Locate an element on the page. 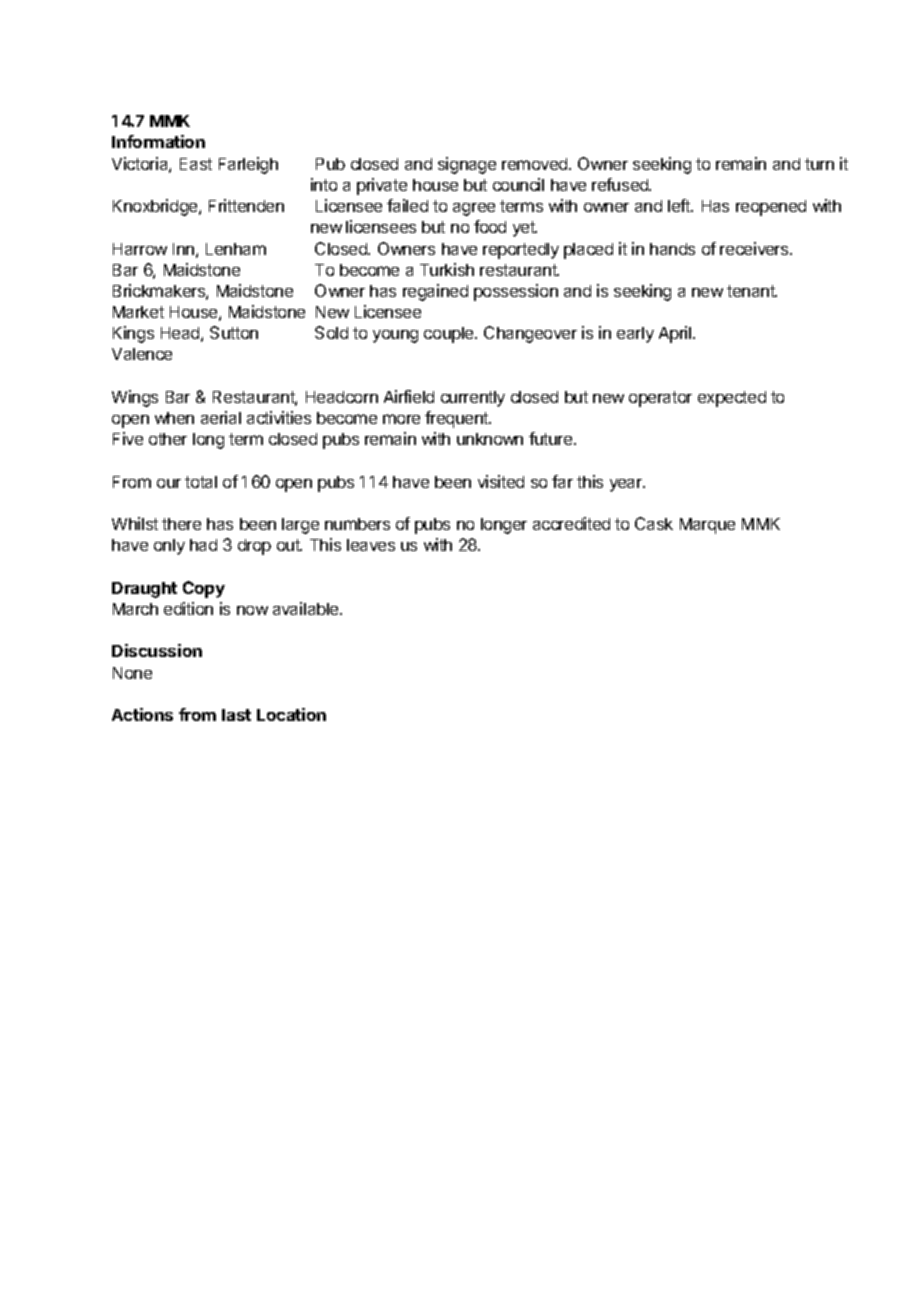 The width and height of the page is (924, 1308). signage is located at coordinates (467, 165).
